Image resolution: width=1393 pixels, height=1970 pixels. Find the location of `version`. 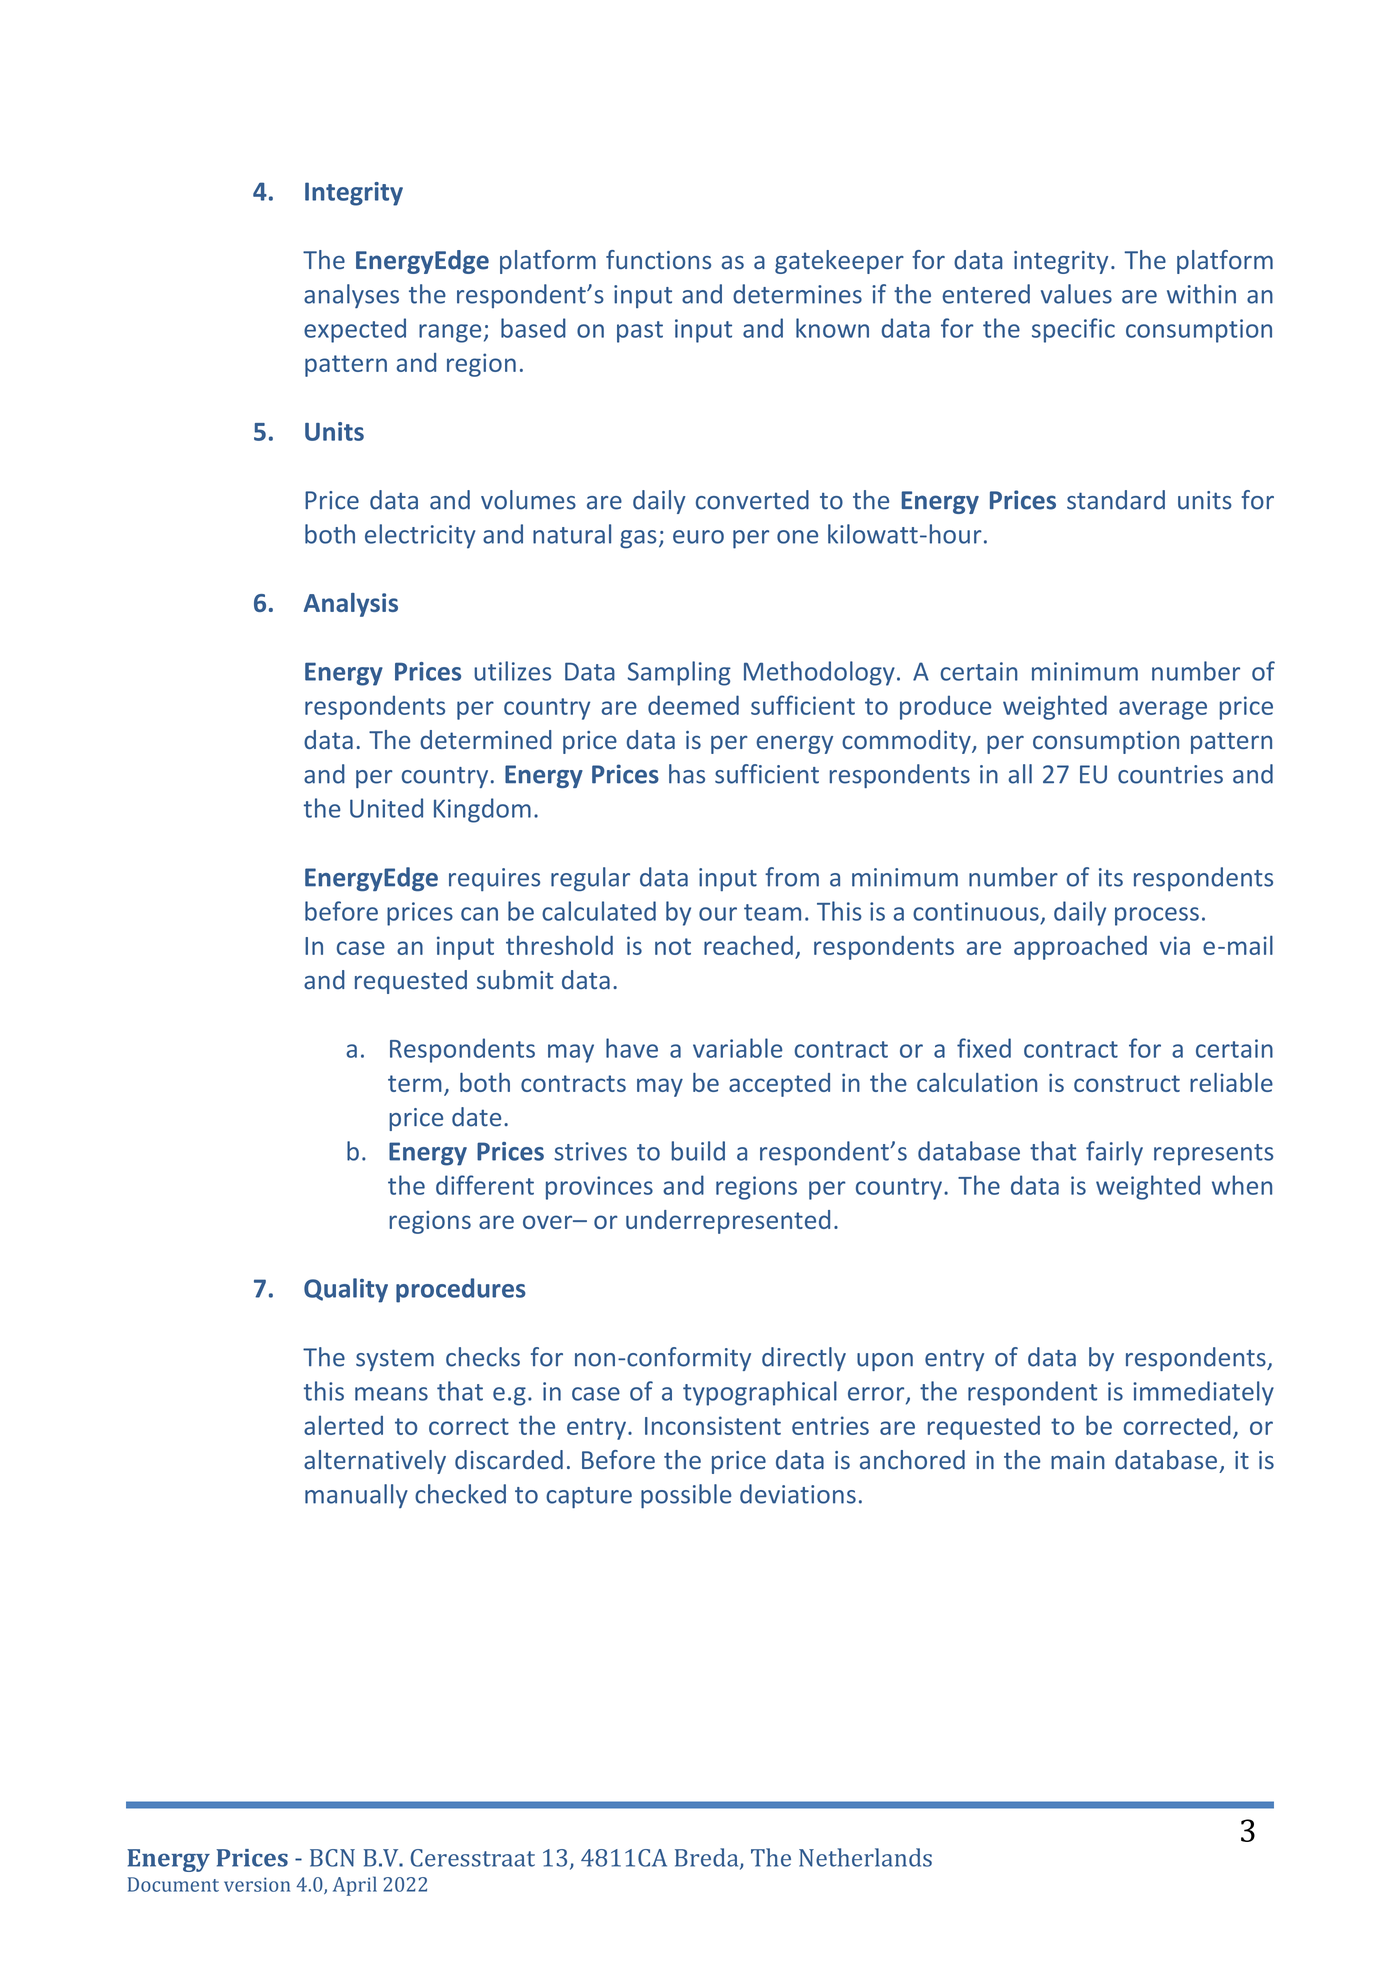

version is located at coordinates (257, 1884).
